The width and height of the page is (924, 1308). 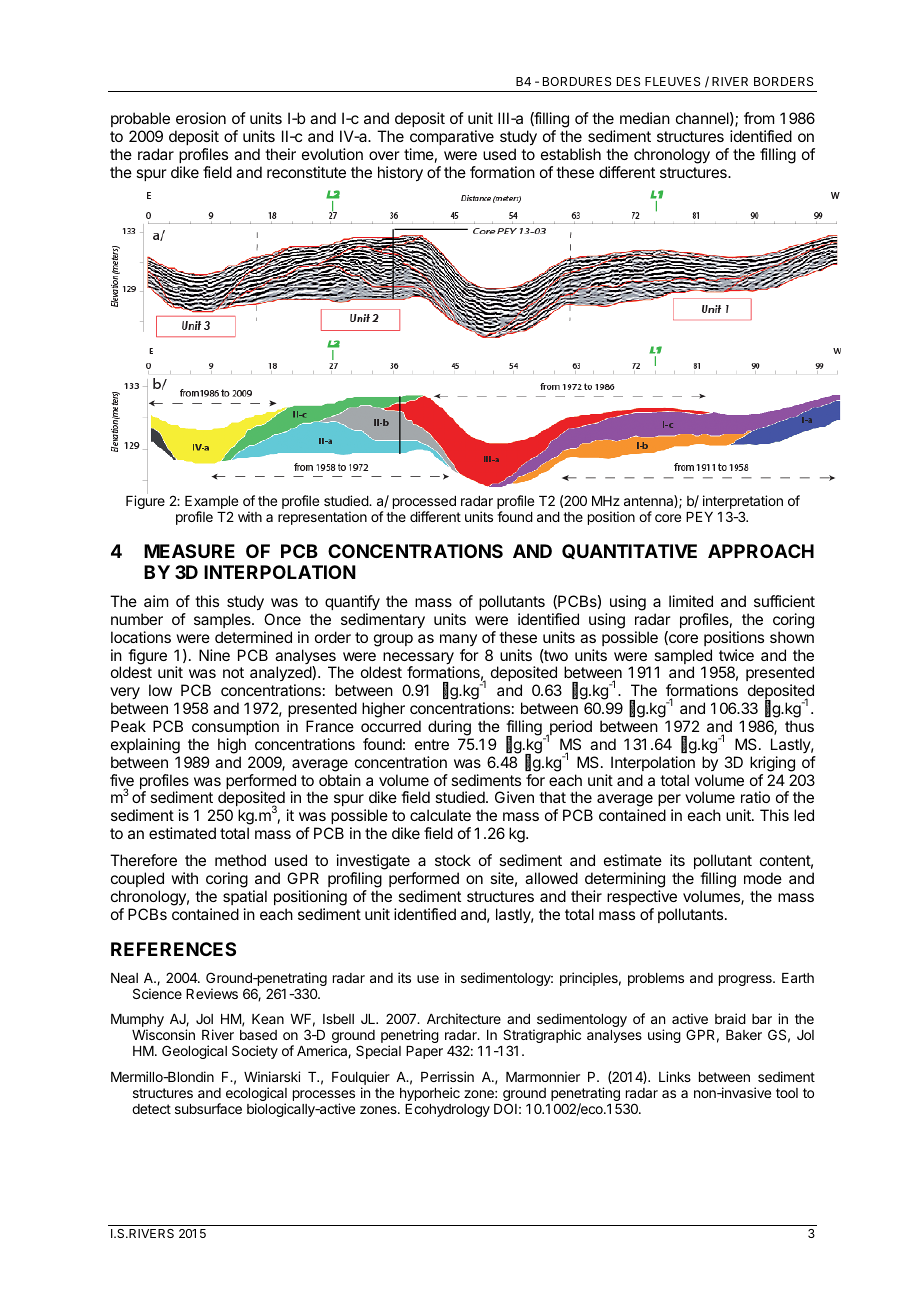 I want to click on from, so click(x=759, y=118).
